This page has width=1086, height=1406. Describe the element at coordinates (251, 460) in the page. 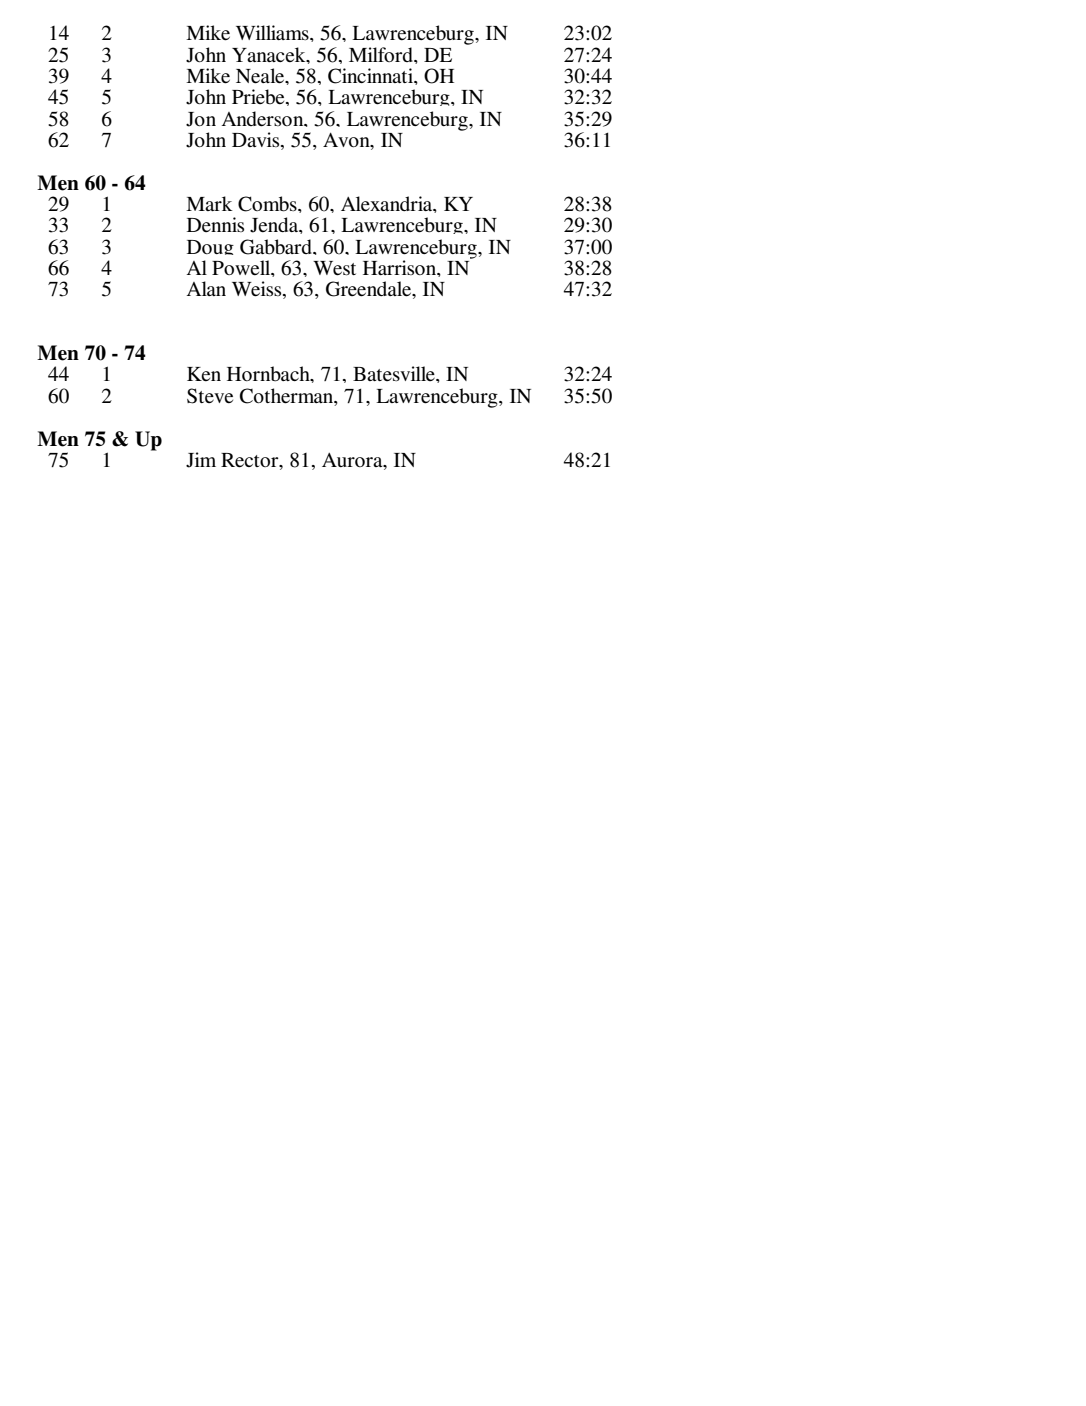

I see `Rector` at that location.
